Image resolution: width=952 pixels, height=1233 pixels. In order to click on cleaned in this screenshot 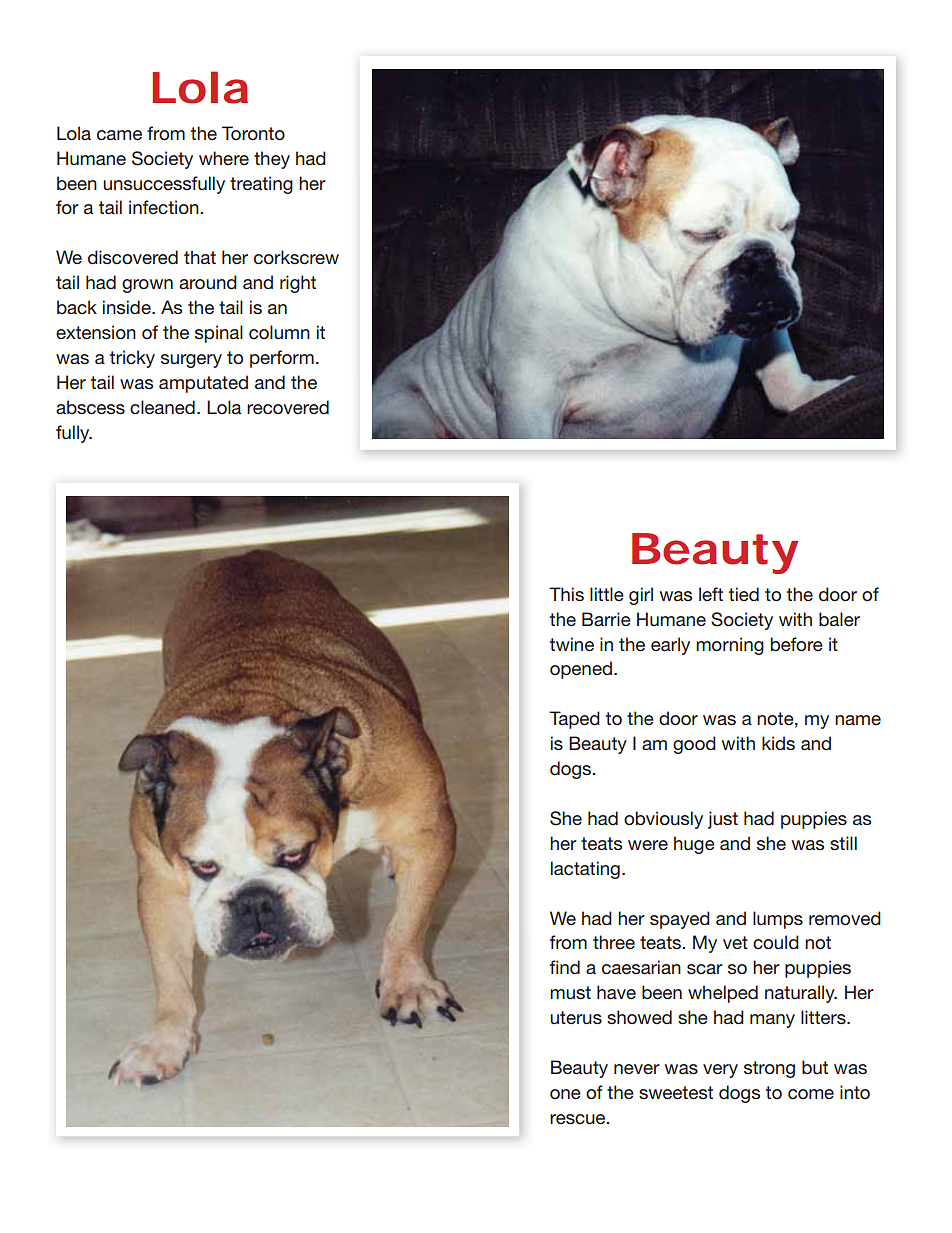, I will do `click(162, 407)`.
